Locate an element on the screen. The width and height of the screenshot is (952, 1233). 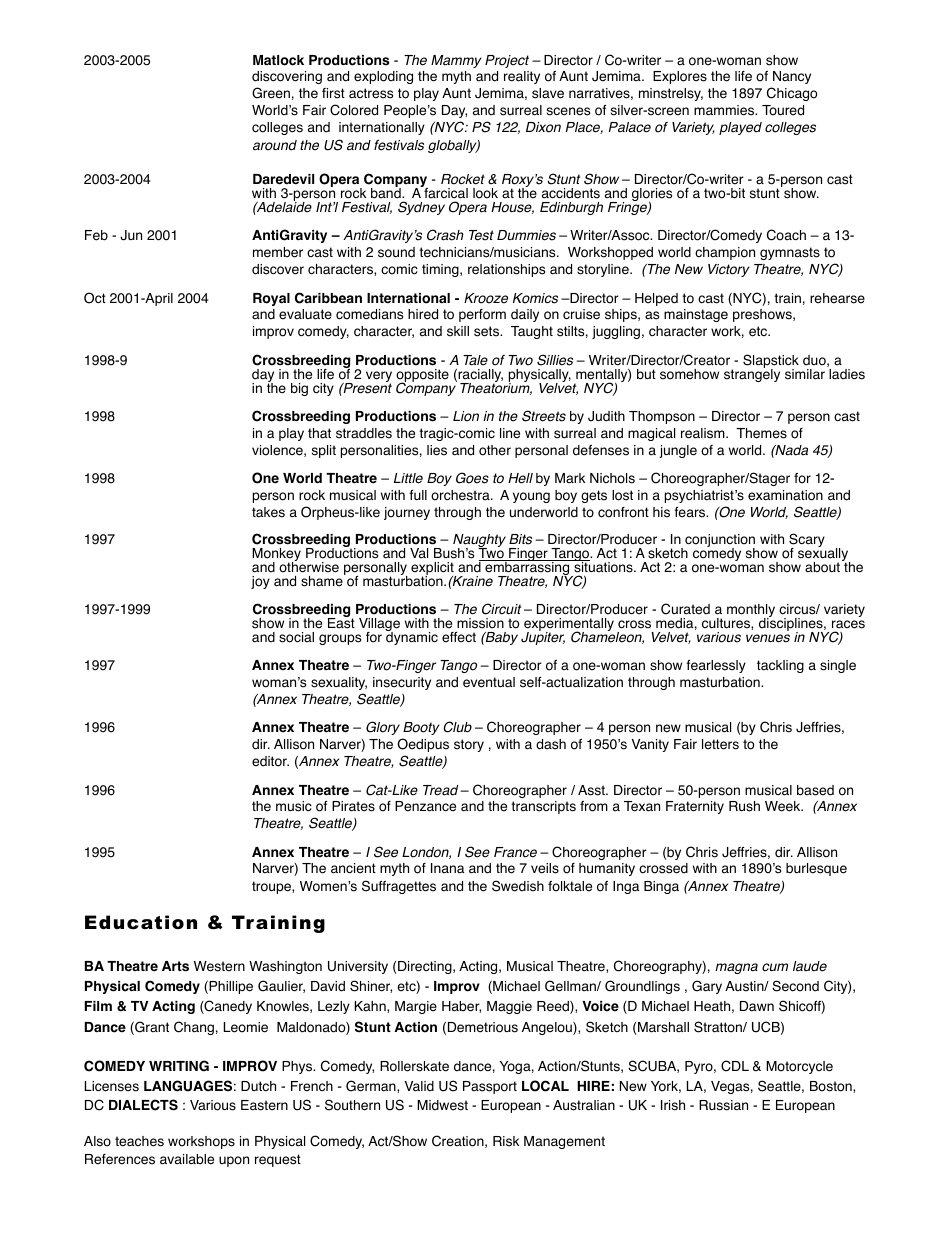
Mammy is located at coordinates (456, 61).
